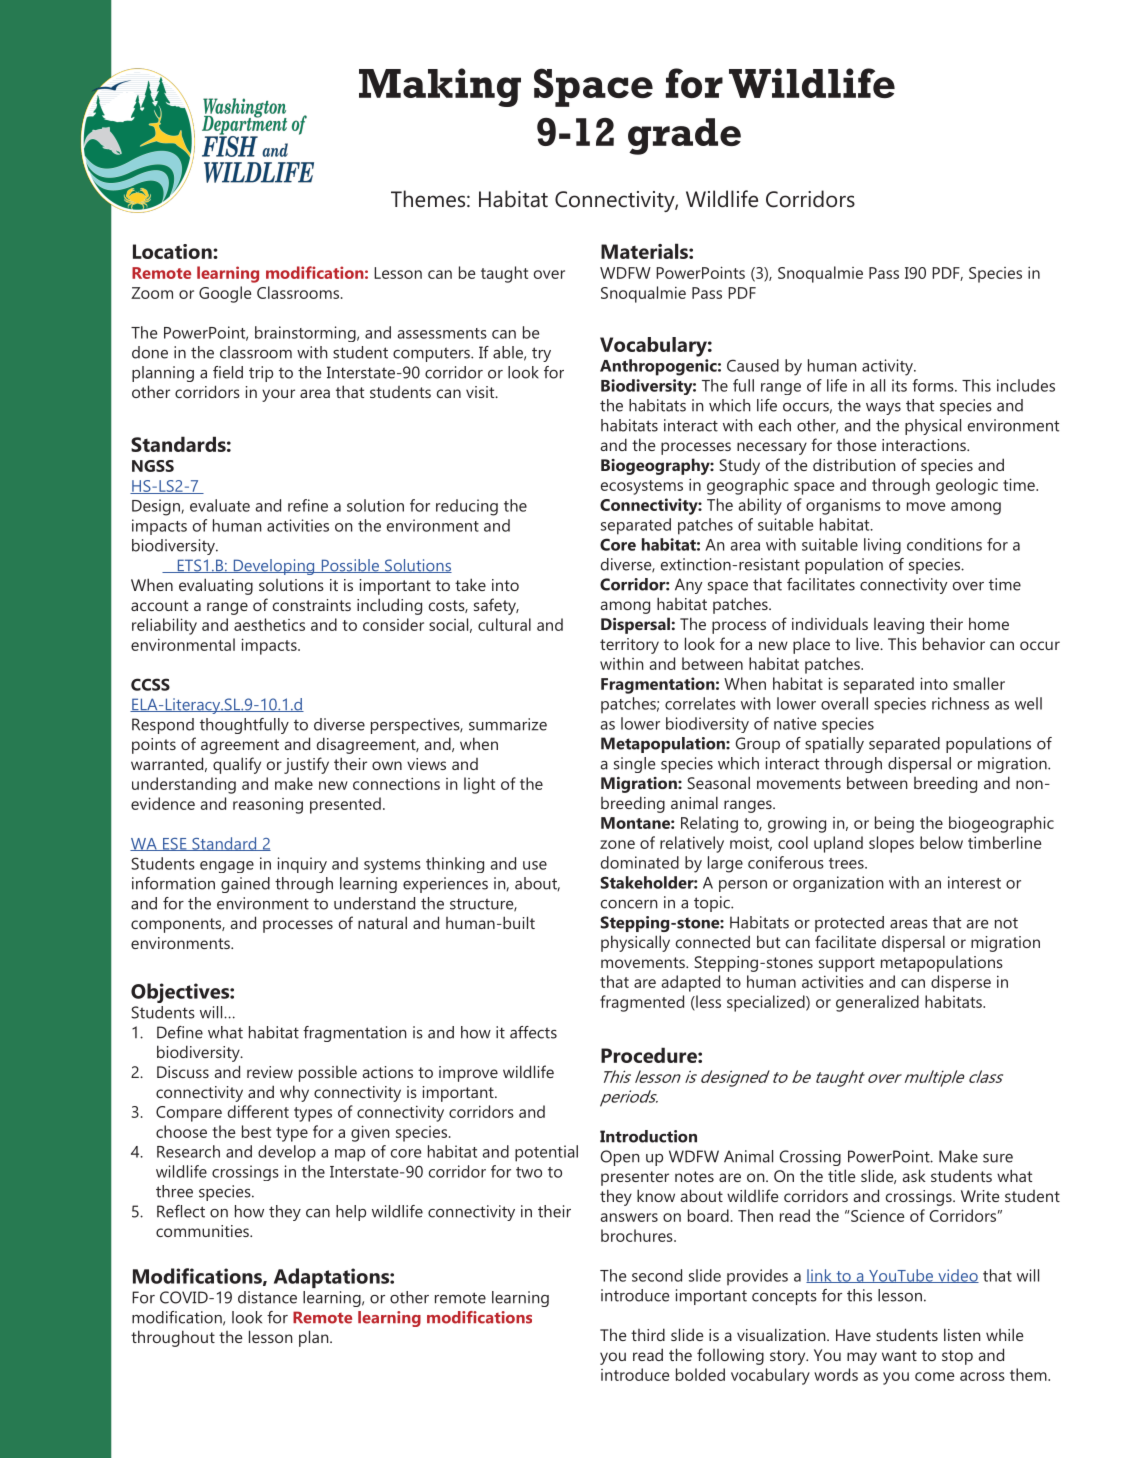  I want to click on richness, so click(960, 703).
